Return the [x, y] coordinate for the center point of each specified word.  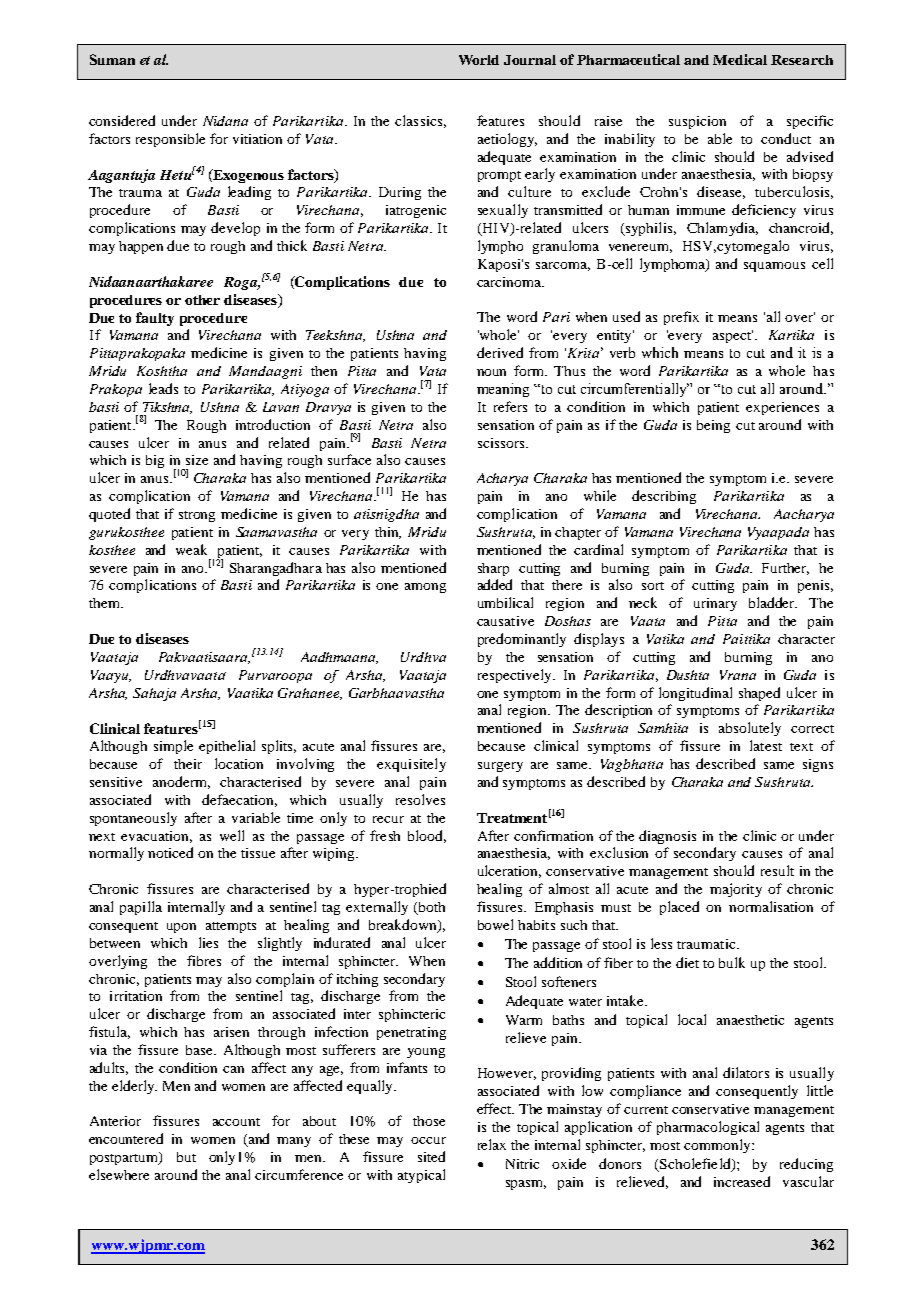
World [479, 60]
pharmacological [708, 1128]
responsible [170, 140]
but [186, 1157]
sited [431, 1156]
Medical [740, 59]
